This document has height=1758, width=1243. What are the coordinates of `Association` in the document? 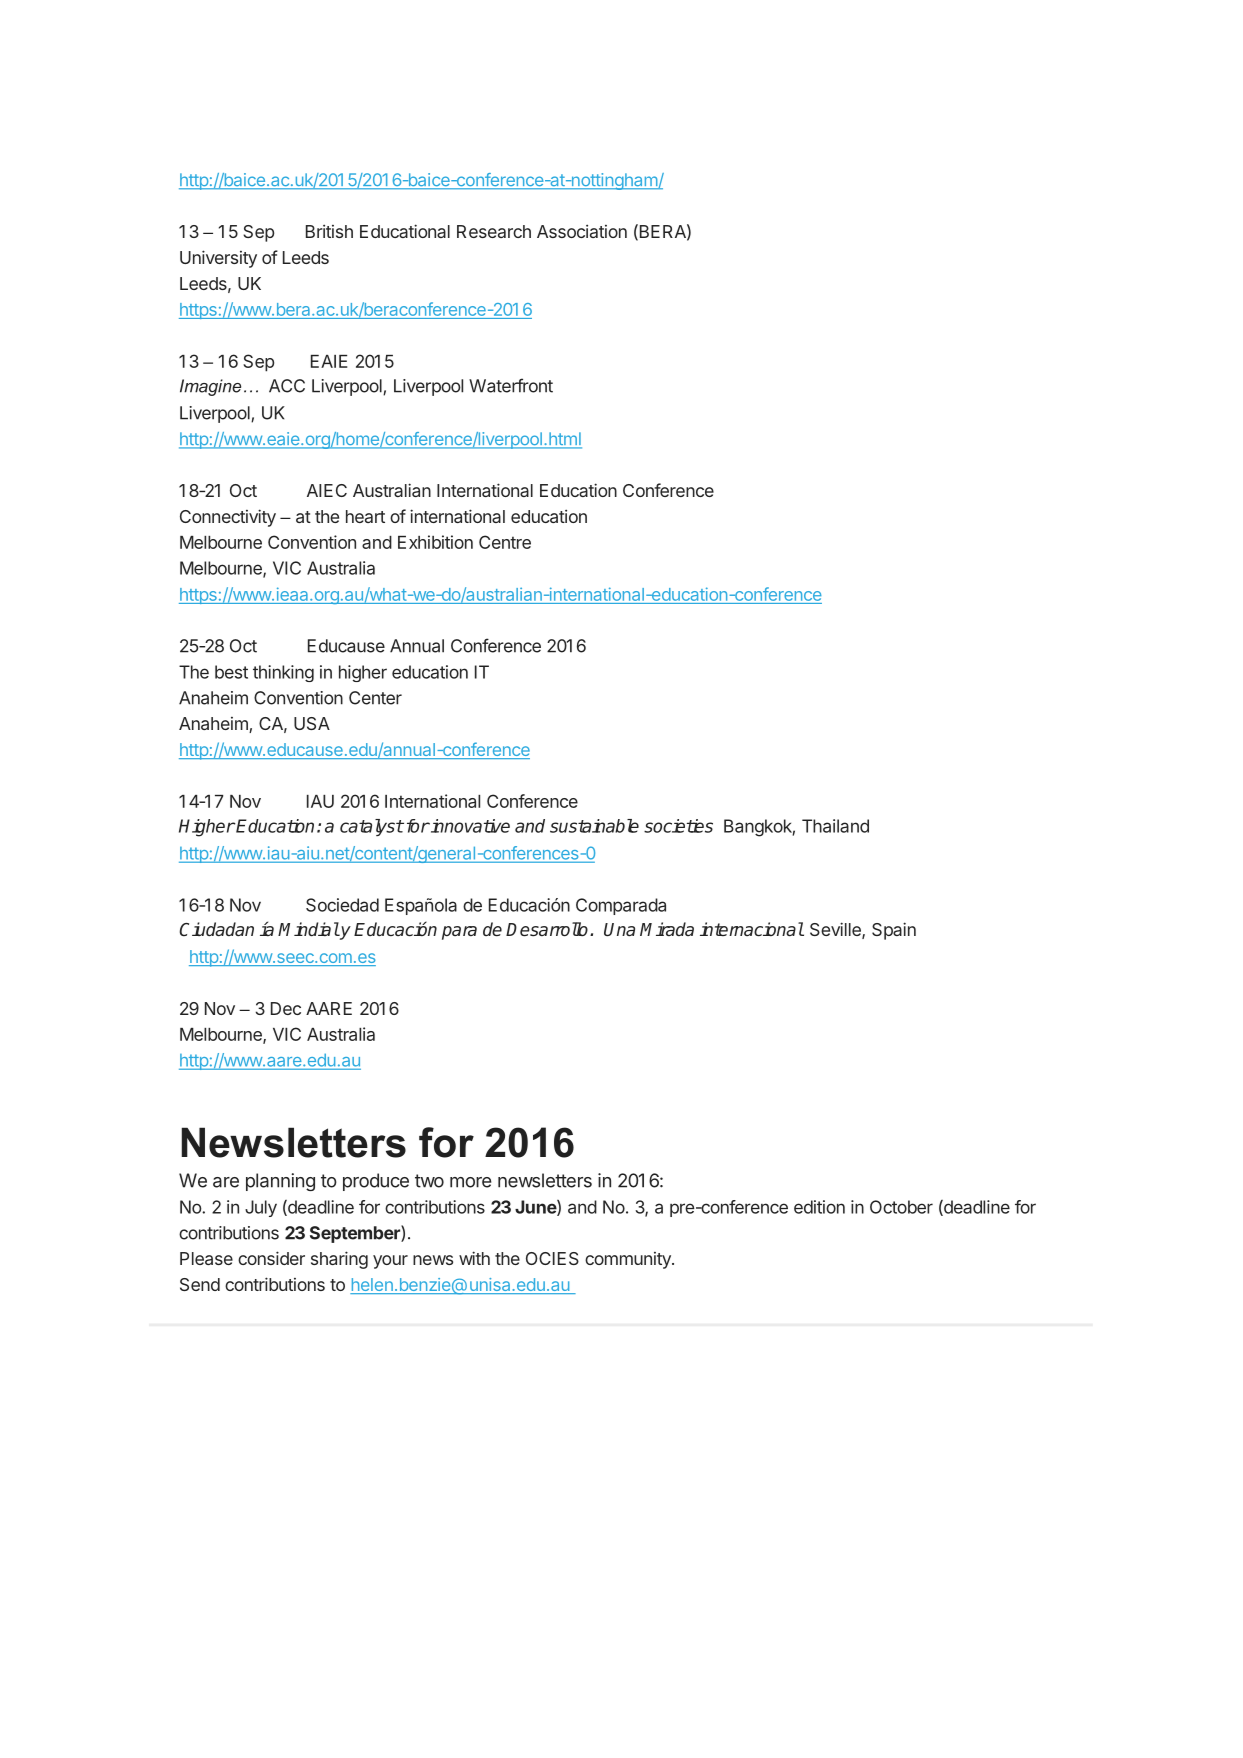 It's located at (582, 231).
